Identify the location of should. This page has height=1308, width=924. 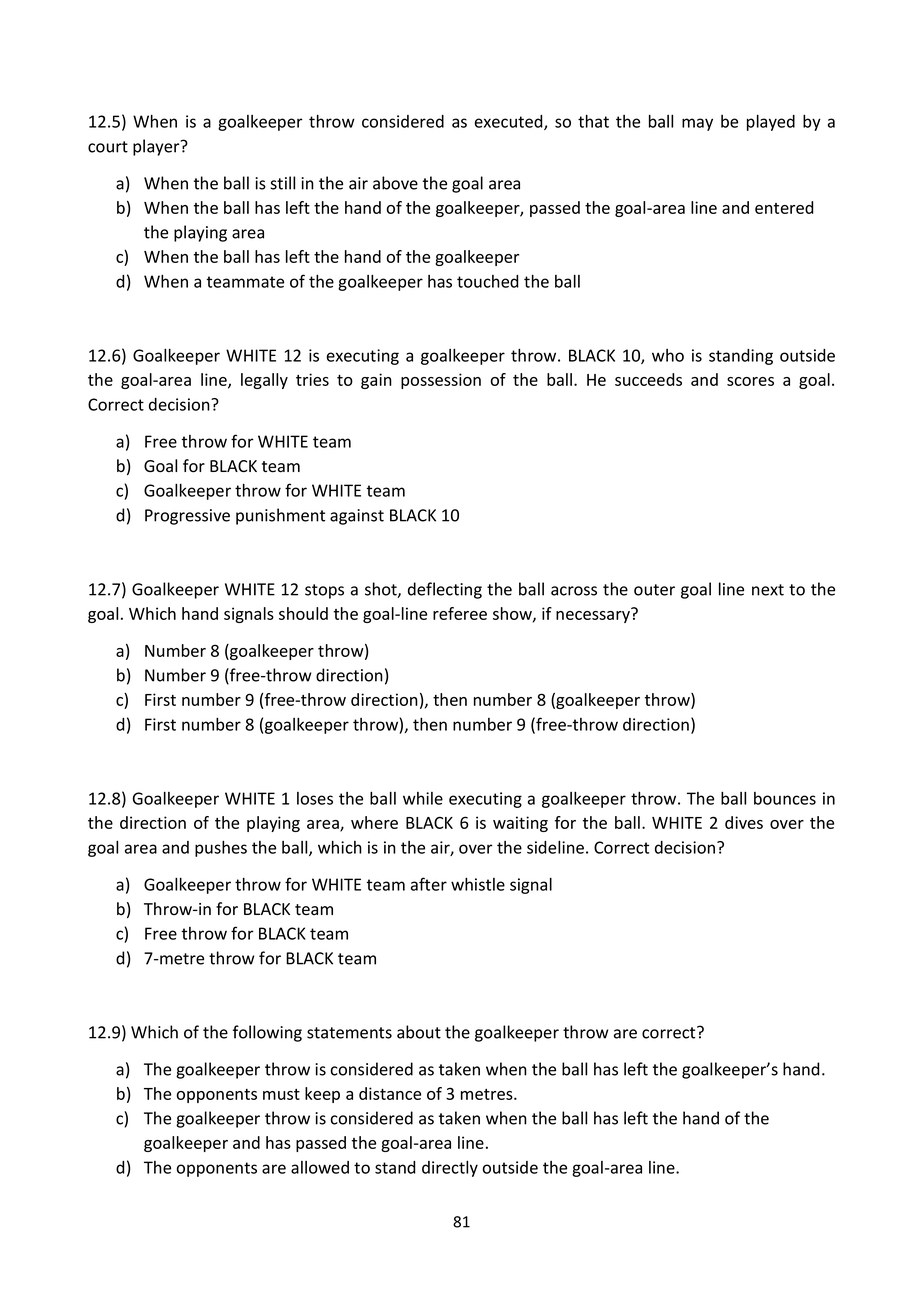
(303, 613).
